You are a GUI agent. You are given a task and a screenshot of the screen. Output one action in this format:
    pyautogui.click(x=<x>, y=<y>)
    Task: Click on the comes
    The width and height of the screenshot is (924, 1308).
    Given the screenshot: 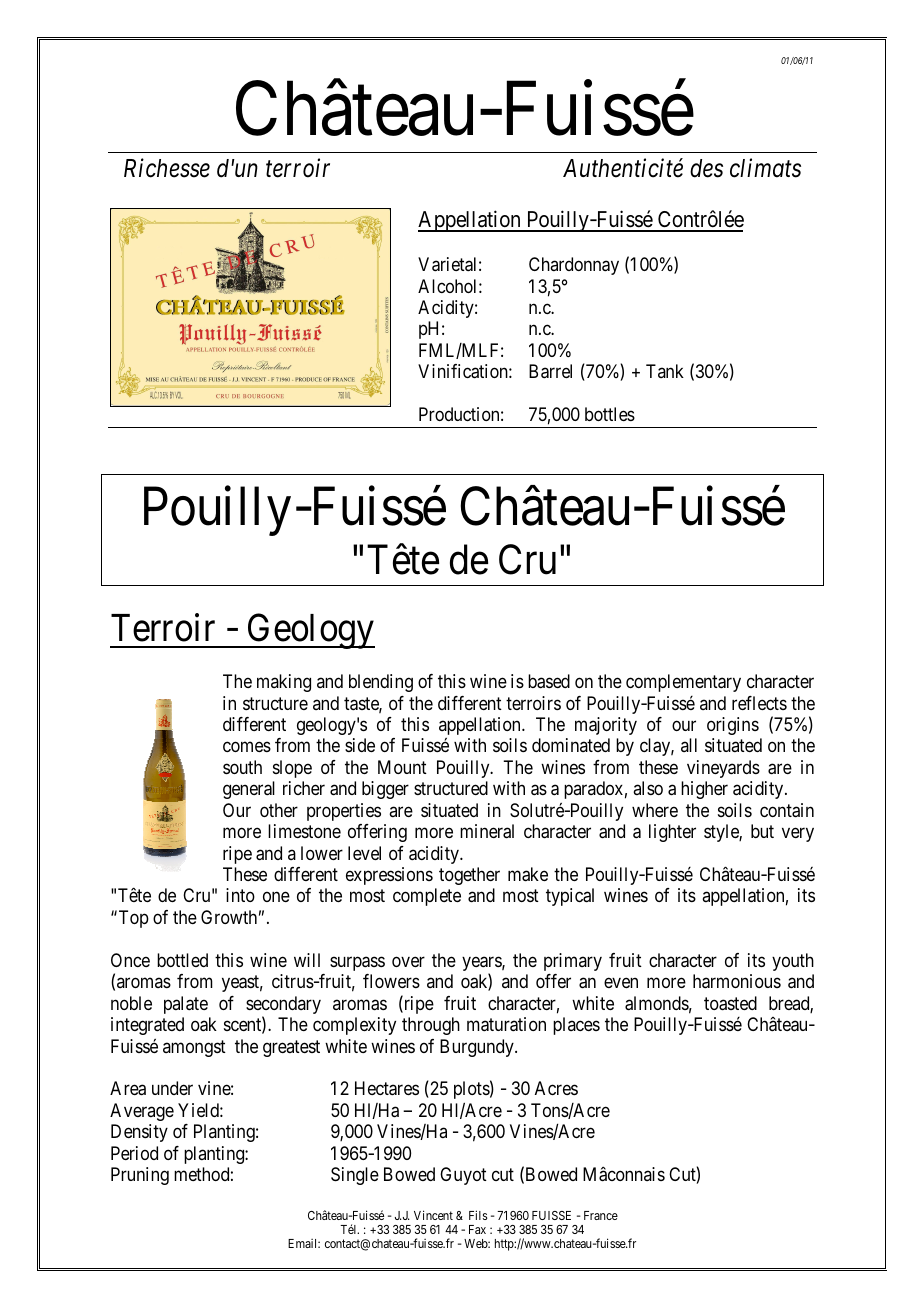 What is the action you would take?
    pyautogui.click(x=247, y=747)
